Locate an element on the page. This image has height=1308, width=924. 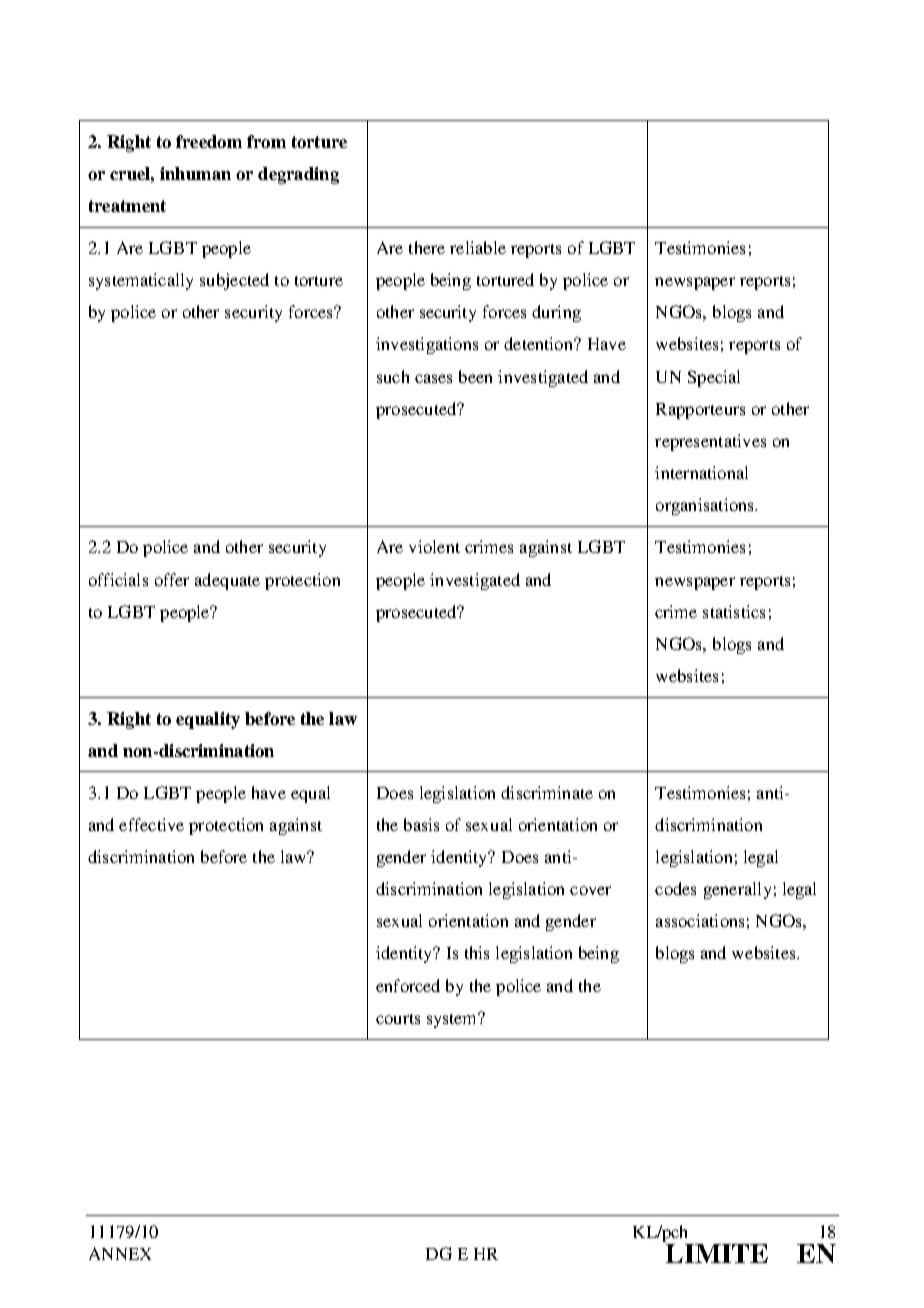
cases is located at coordinates (433, 378).
